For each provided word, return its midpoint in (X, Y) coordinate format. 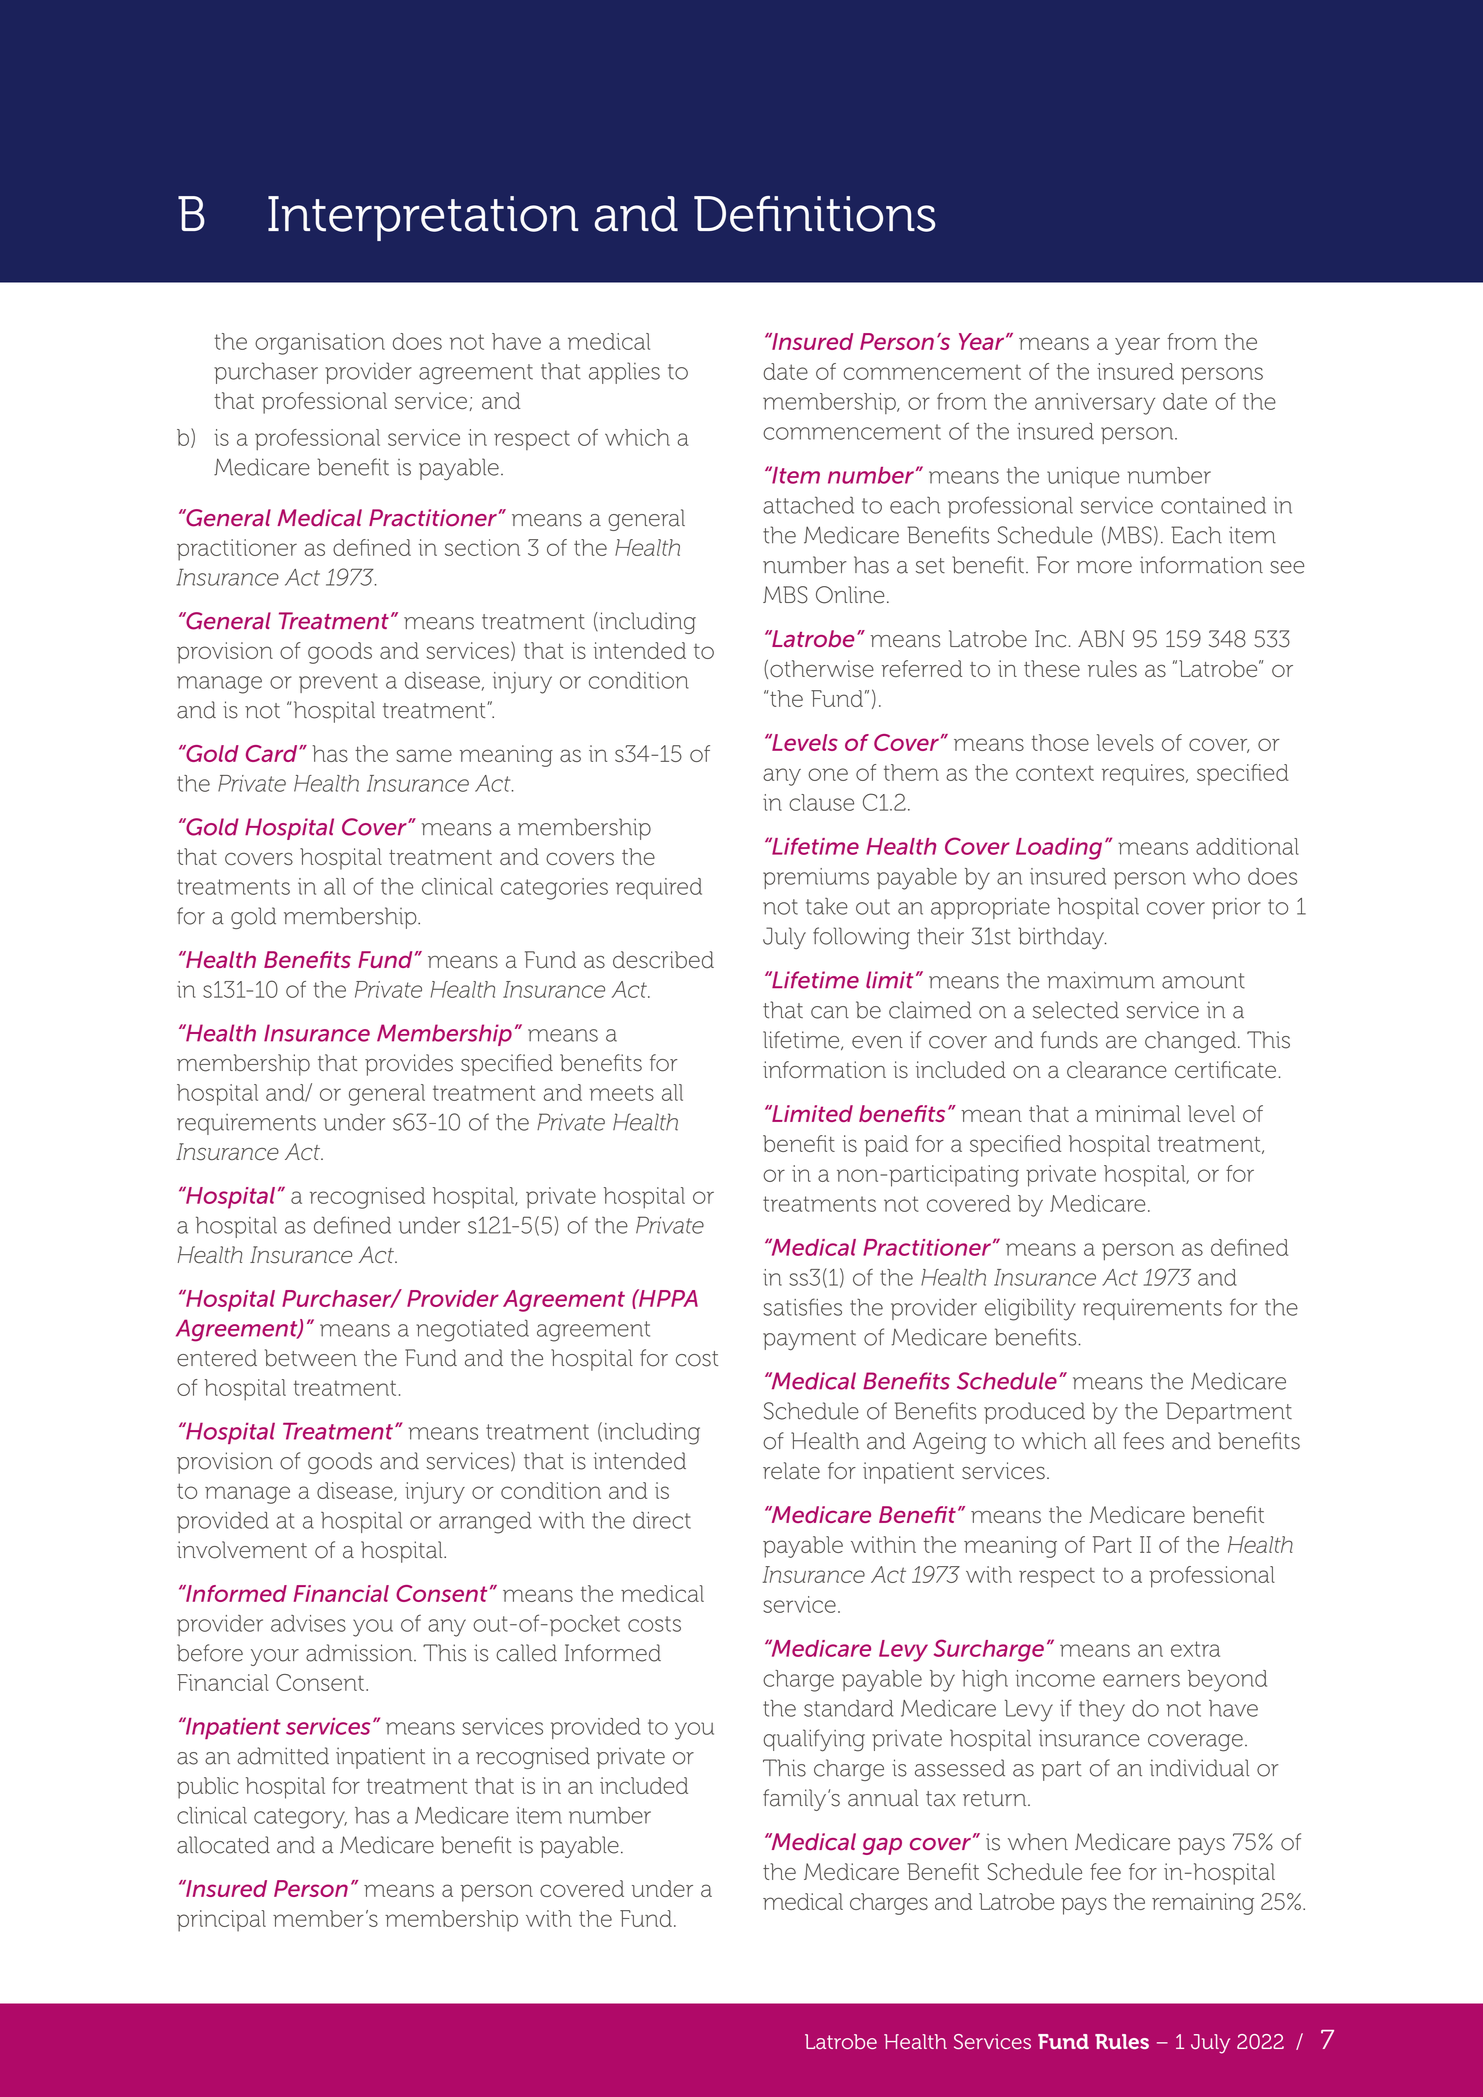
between (311, 1358)
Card (273, 753)
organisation (320, 344)
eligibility (1030, 1309)
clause (821, 802)
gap (882, 1846)
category (300, 1818)
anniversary (1095, 404)
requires (1144, 775)
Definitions (815, 214)
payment (809, 1340)
